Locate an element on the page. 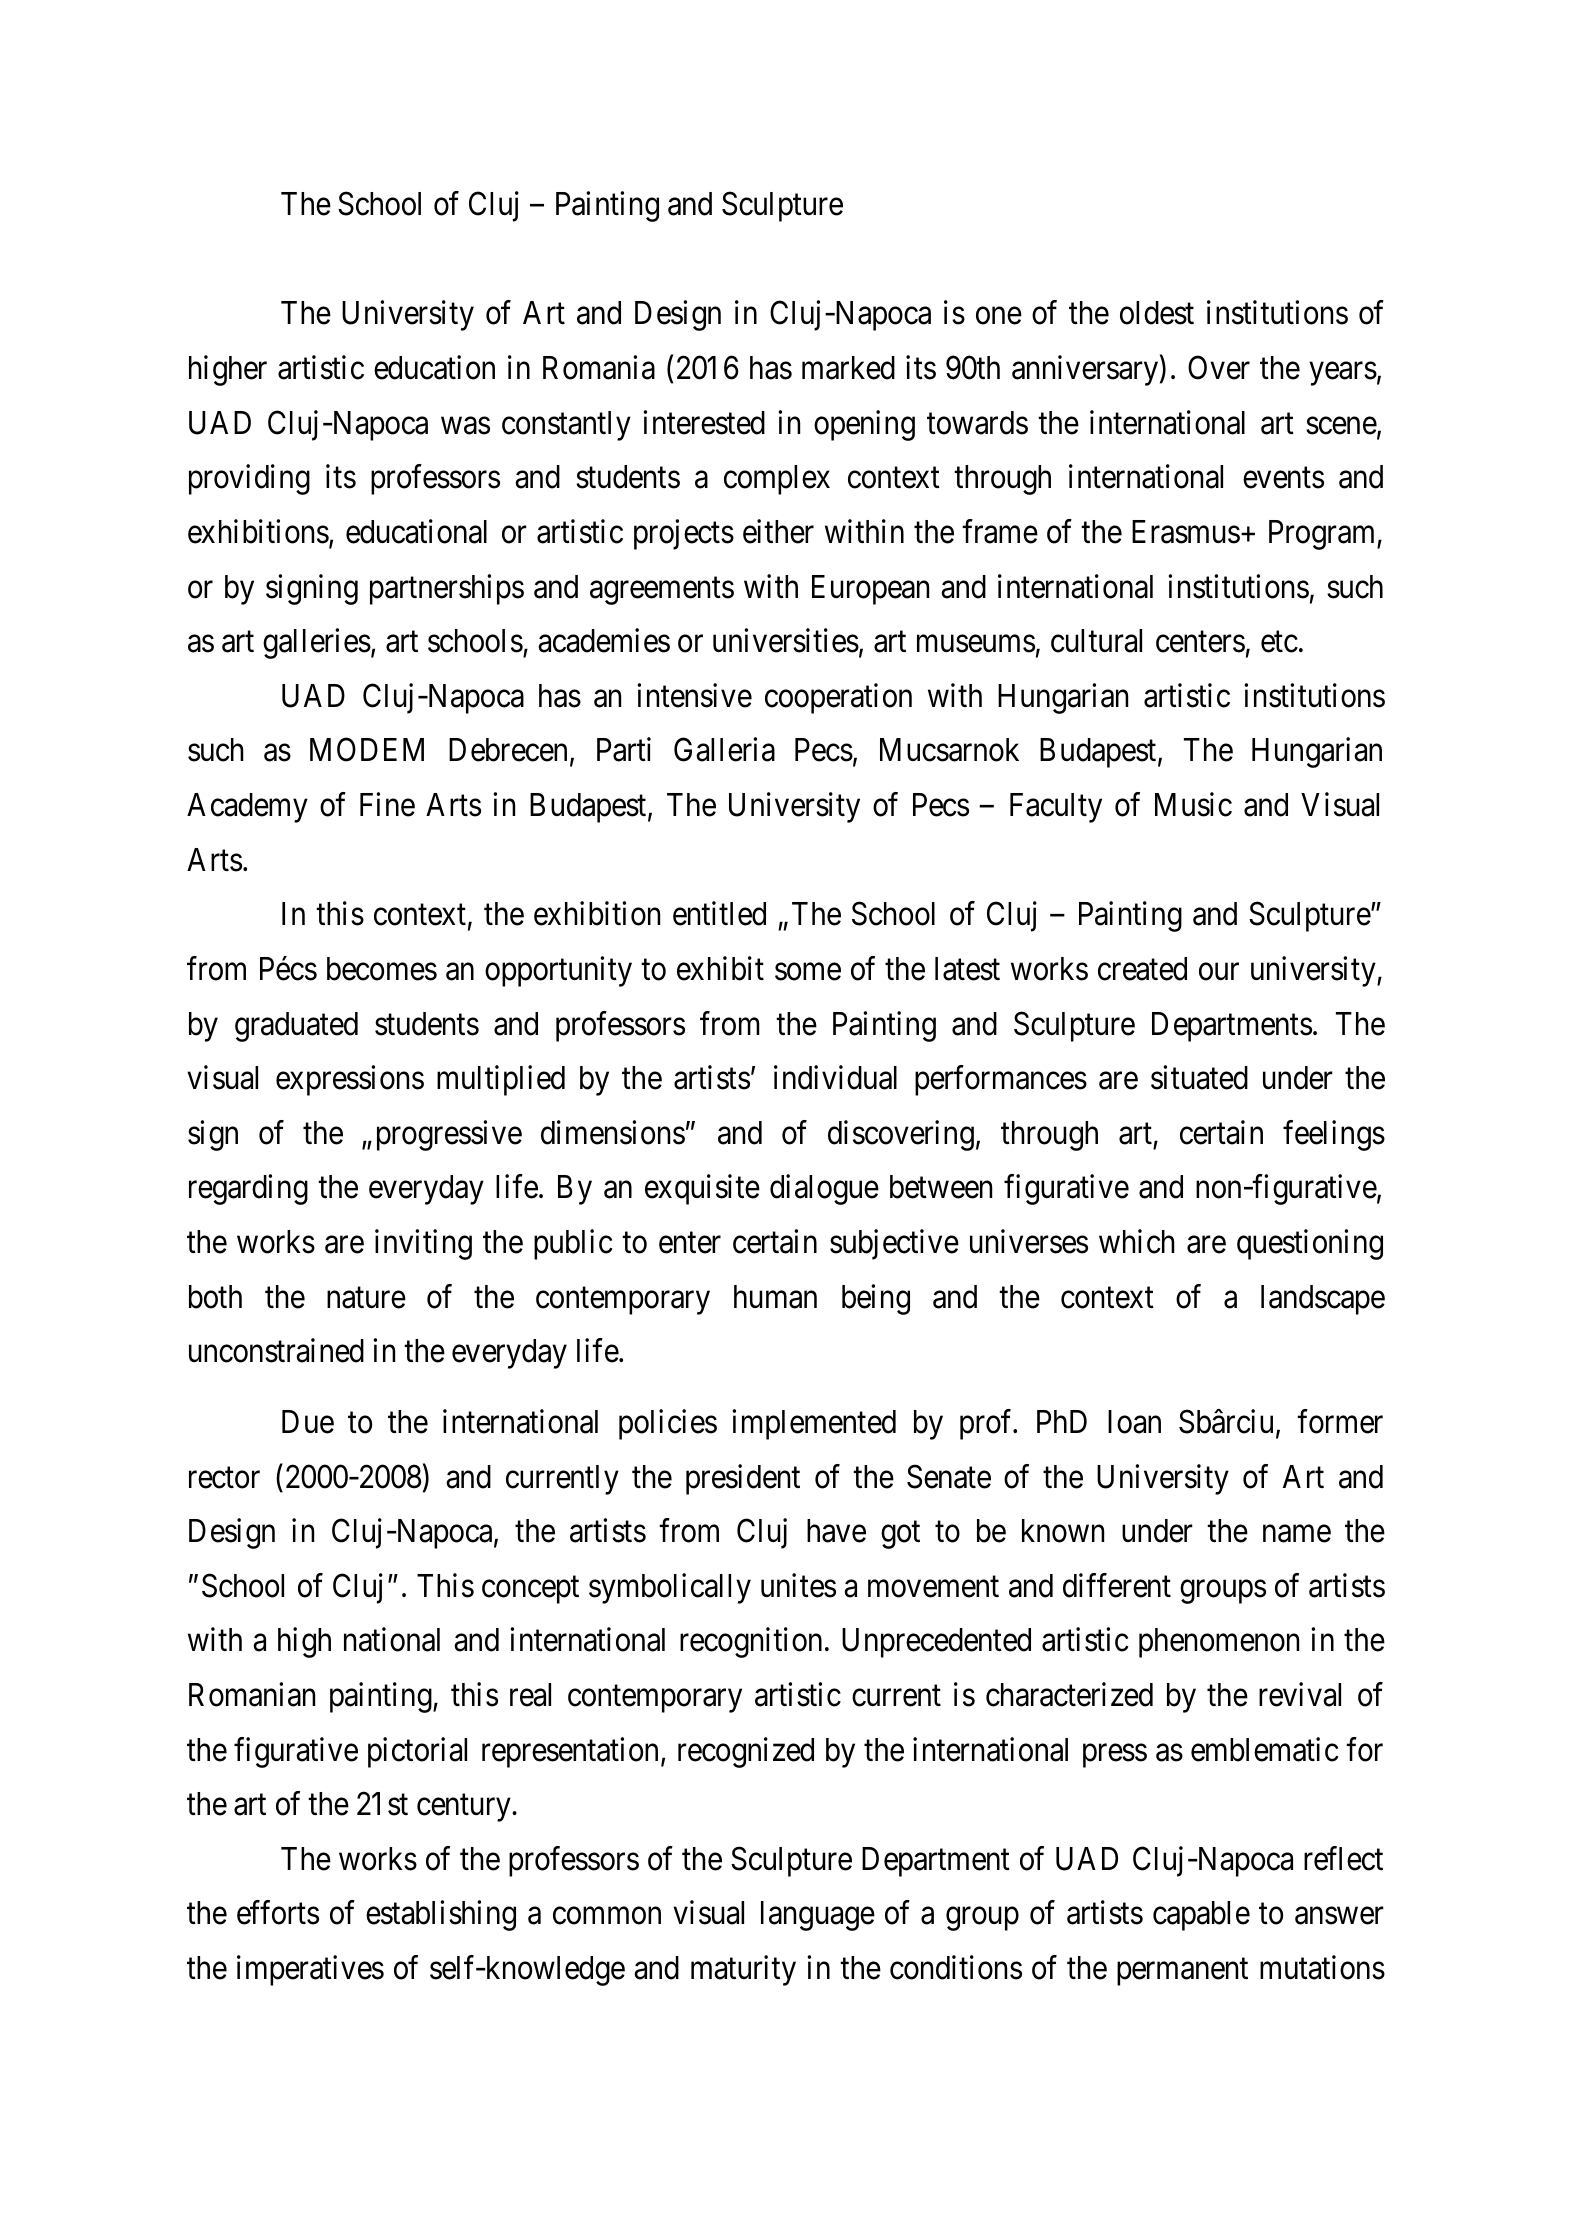 This image has width=1570, height=2222. rector is located at coordinates (224, 1478).
